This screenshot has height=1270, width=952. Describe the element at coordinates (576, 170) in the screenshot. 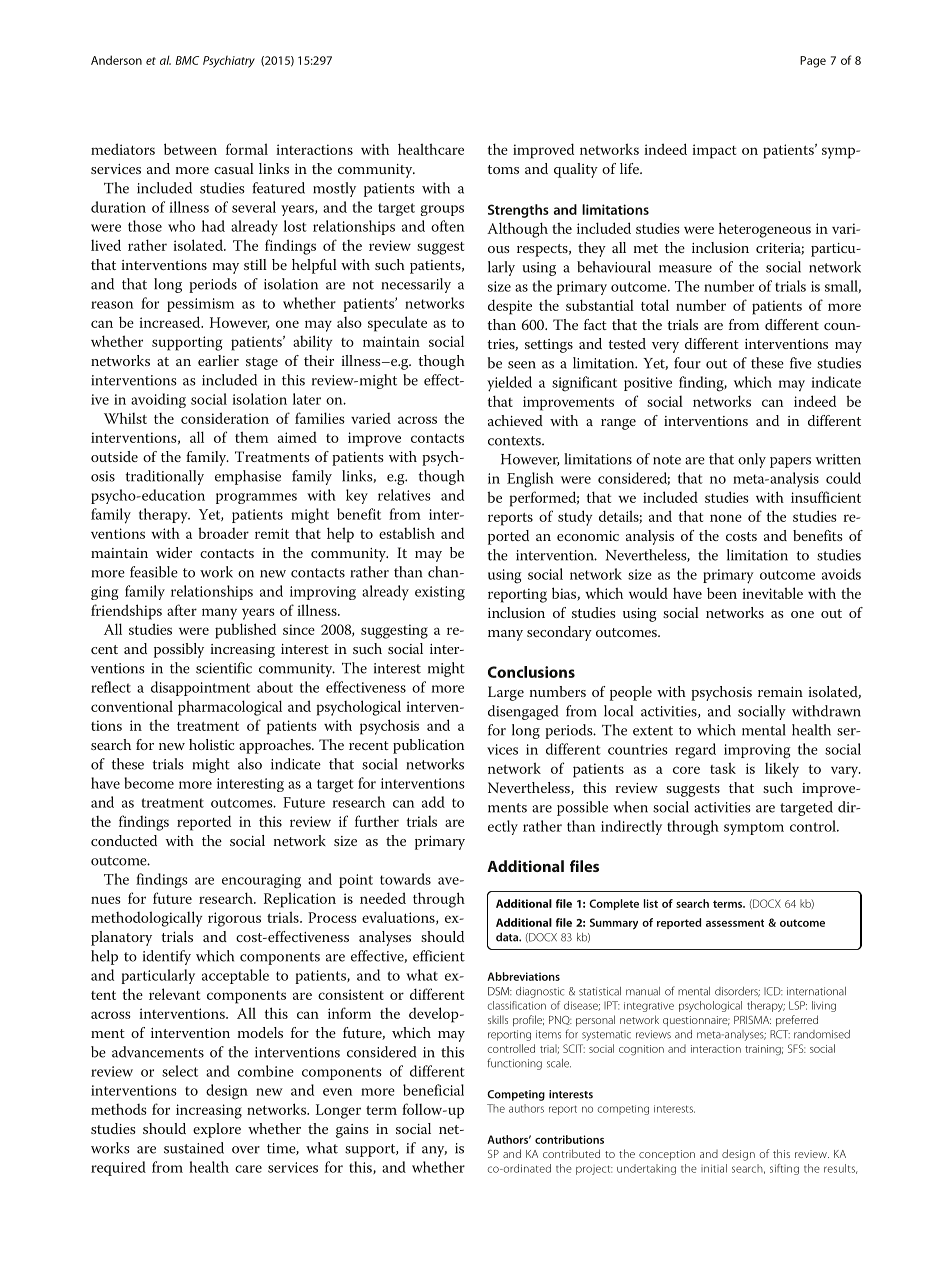

I see `quality` at that location.
